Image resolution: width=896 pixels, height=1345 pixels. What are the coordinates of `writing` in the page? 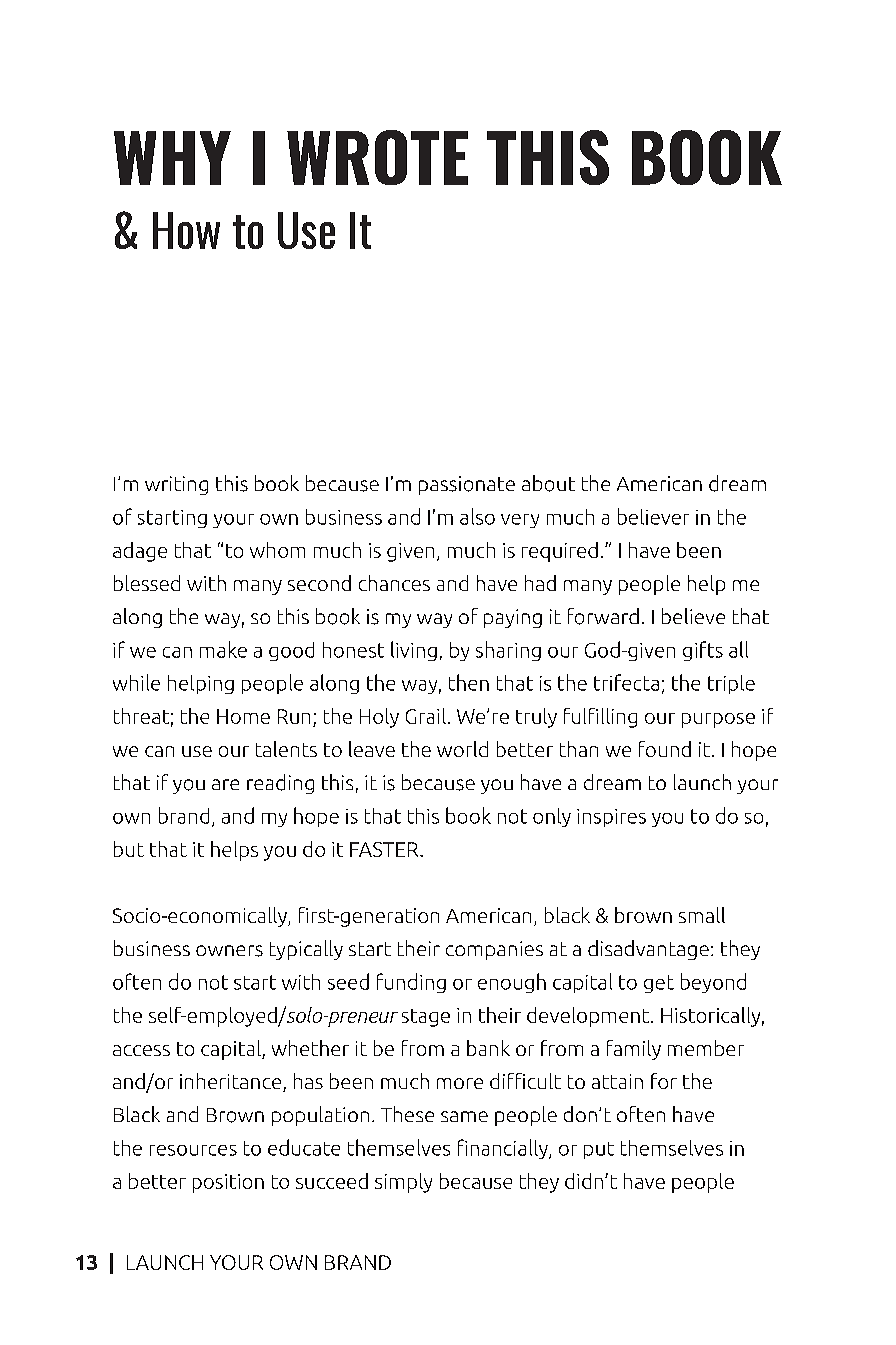 It's located at (176, 485).
